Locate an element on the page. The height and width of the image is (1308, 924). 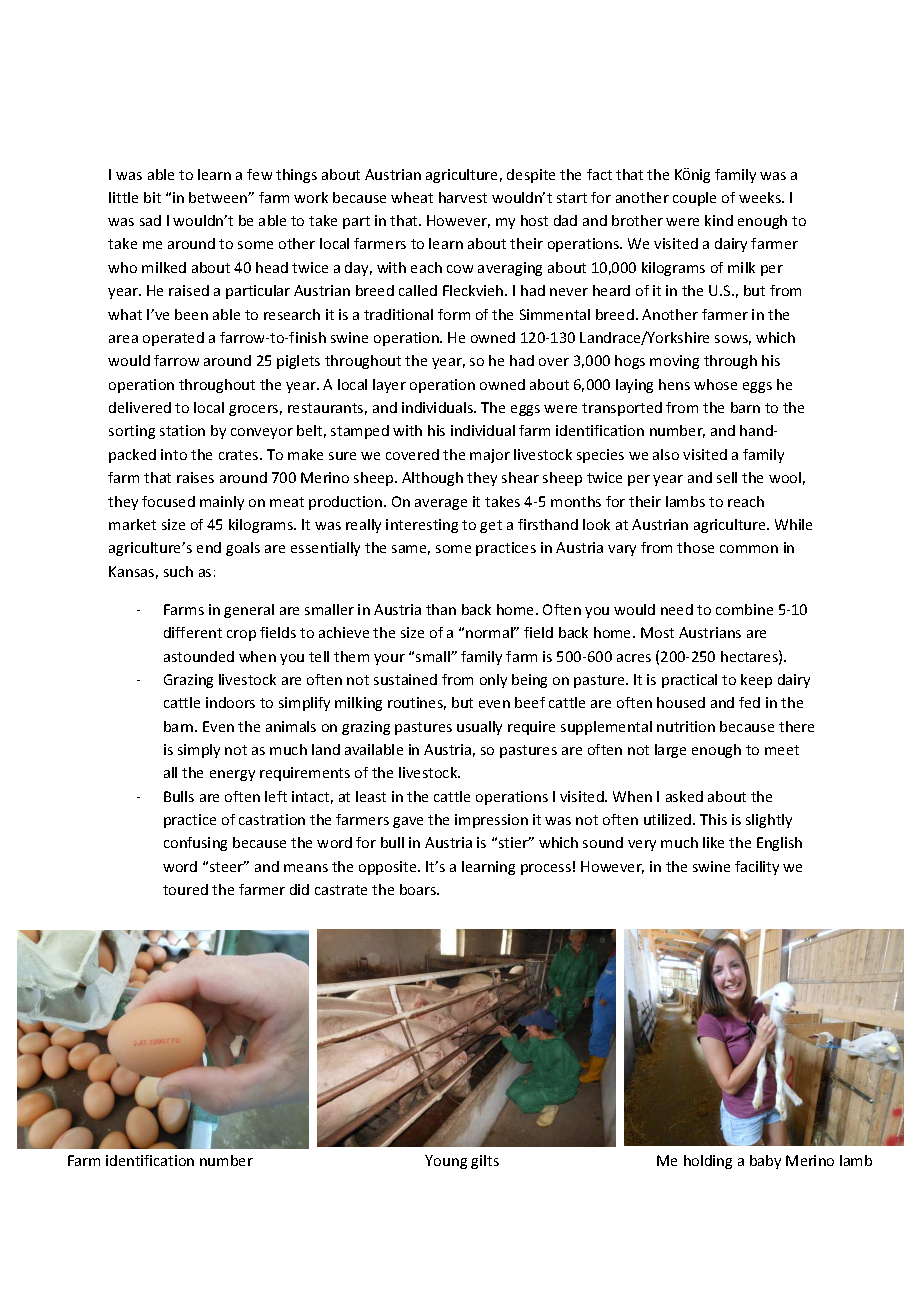
gilts is located at coordinates (485, 1162).
